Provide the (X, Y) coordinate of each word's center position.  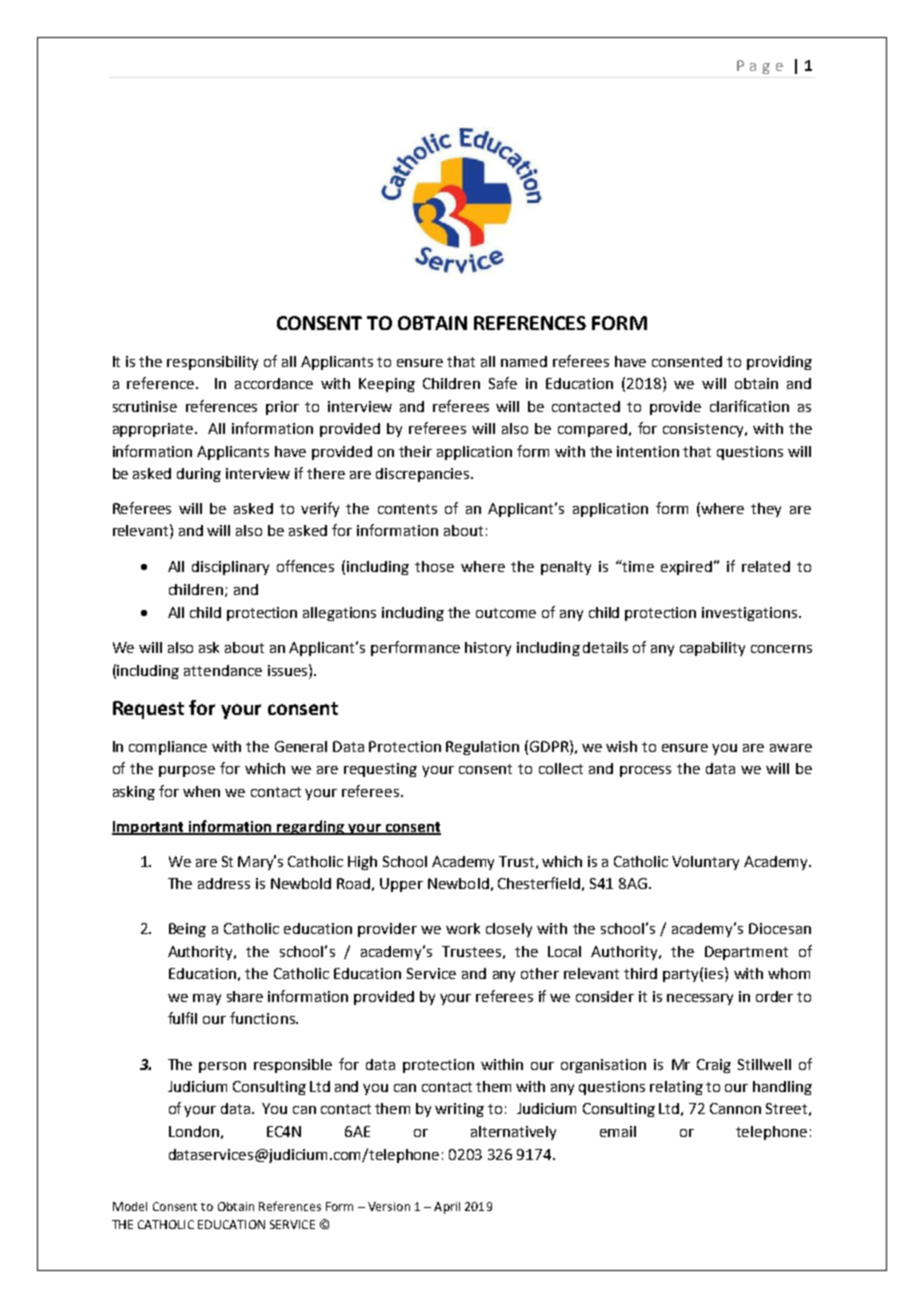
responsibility (212, 363)
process (645, 771)
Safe (503, 383)
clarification (749, 406)
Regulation (482, 748)
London (194, 1131)
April (447, 1208)
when (201, 791)
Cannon (735, 1108)
